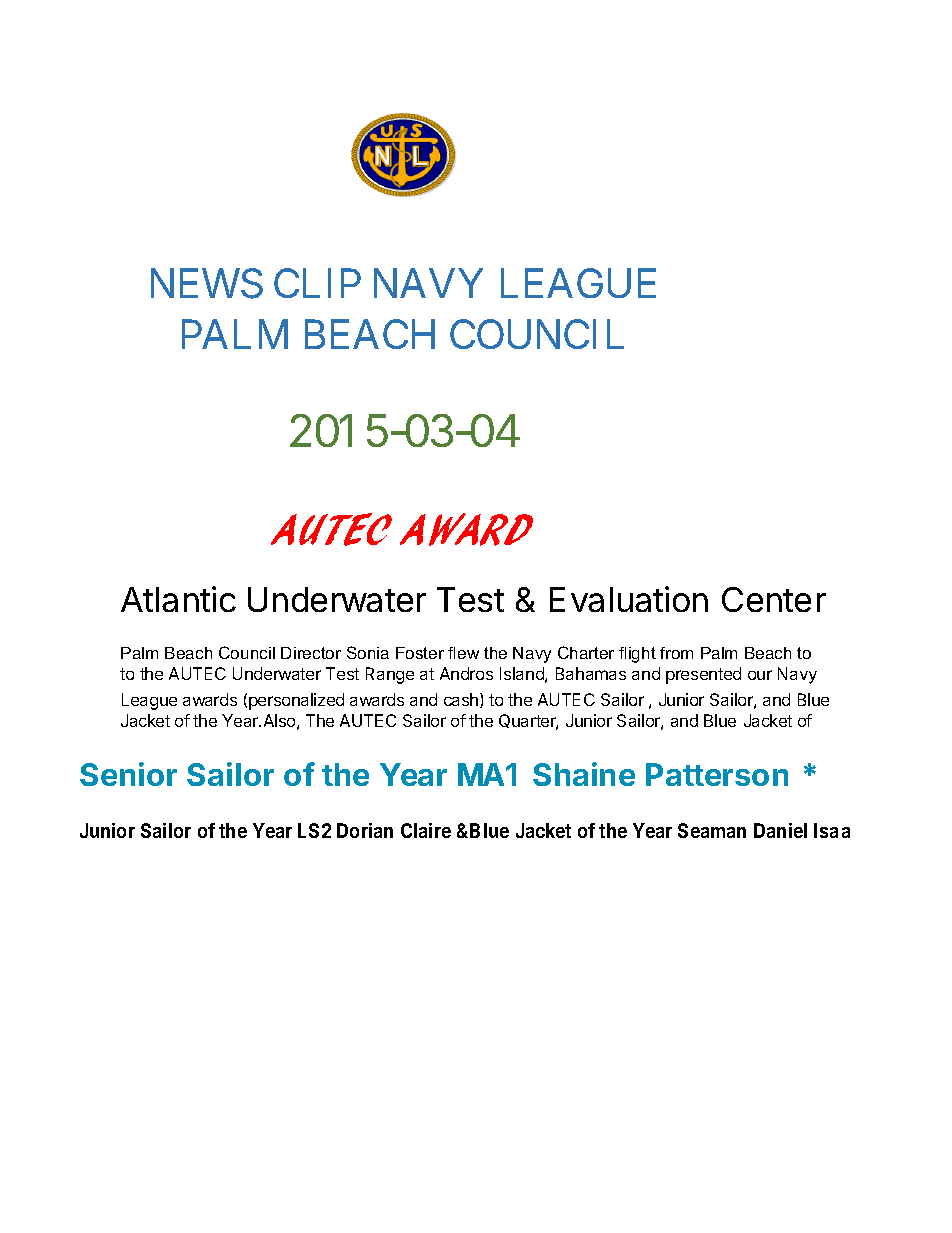 The height and width of the screenshot is (1233, 952). Describe the element at coordinates (629, 599) in the screenshot. I see `Evaluation` at that location.
